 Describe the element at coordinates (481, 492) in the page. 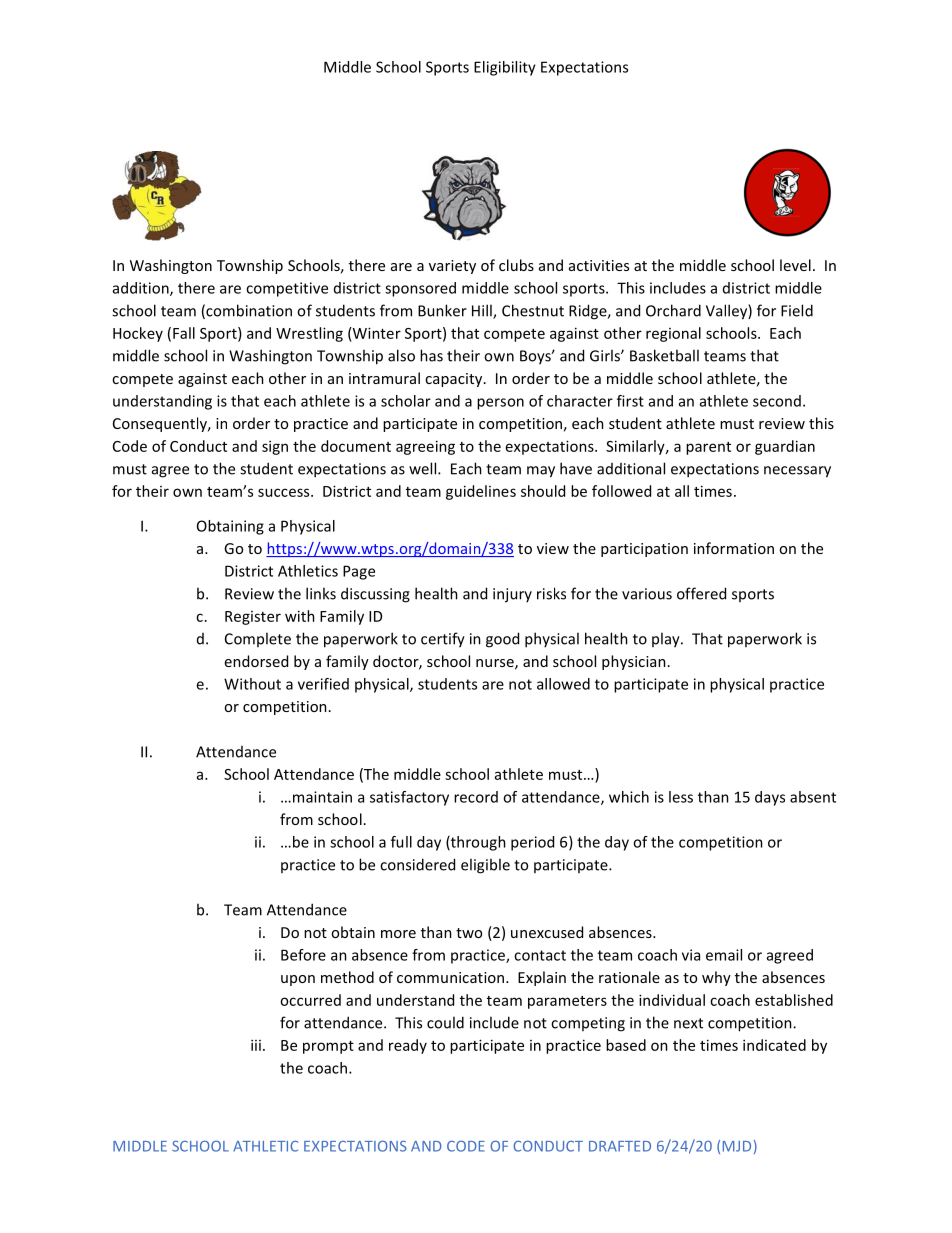

I see `guidelines` at that location.
